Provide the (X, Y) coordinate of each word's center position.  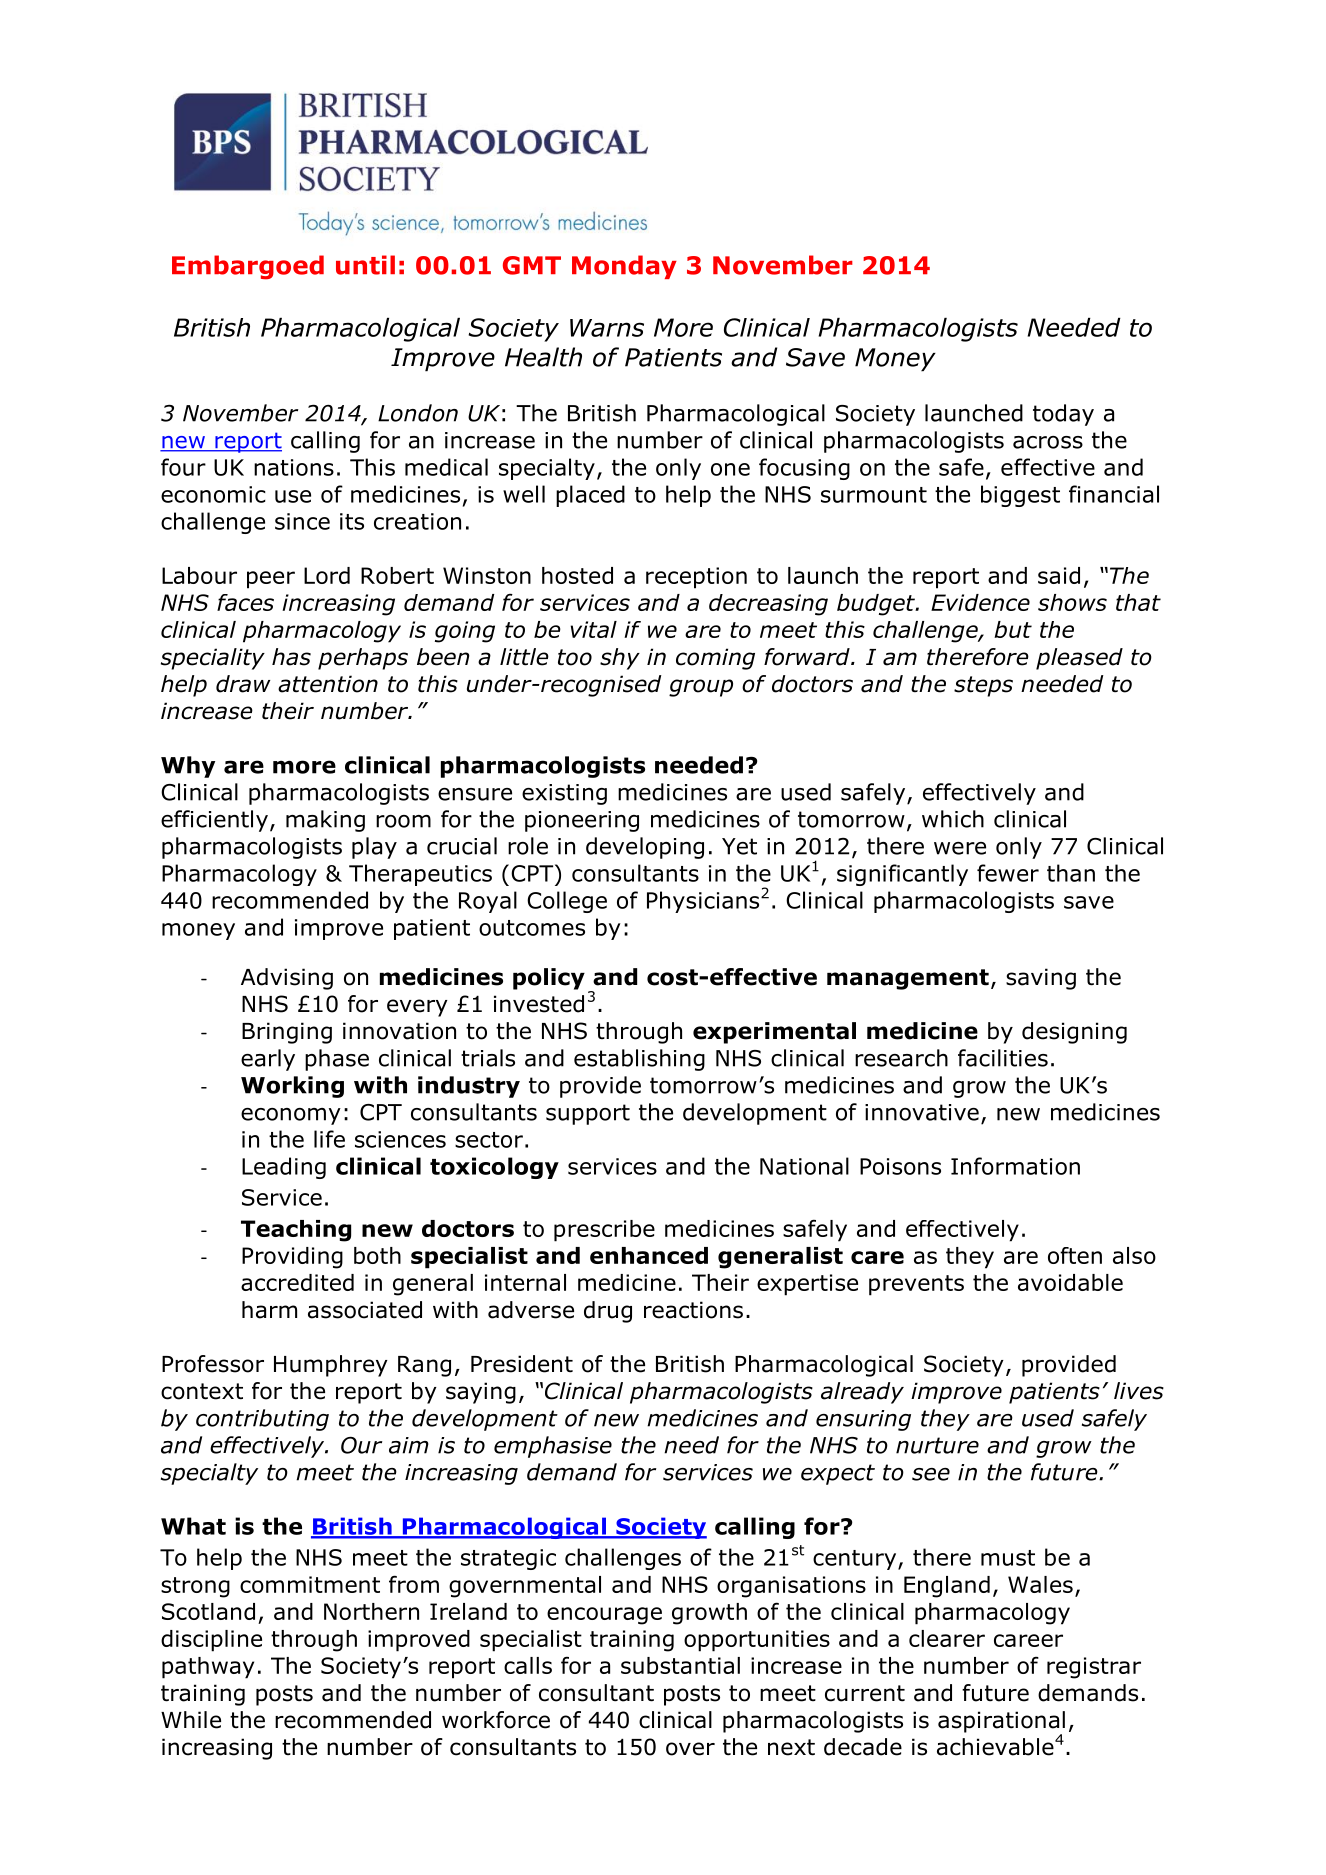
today (1063, 415)
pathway (208, 1668)
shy (620, 659)
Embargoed (248, 267)
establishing (639, 1060)
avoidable (1070, 1282)
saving (1041, 979)
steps (983, 686)
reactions (693, 1310)
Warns (607, 328)
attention (328, 684)
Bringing (287, 1033)
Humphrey (331, 1366)
